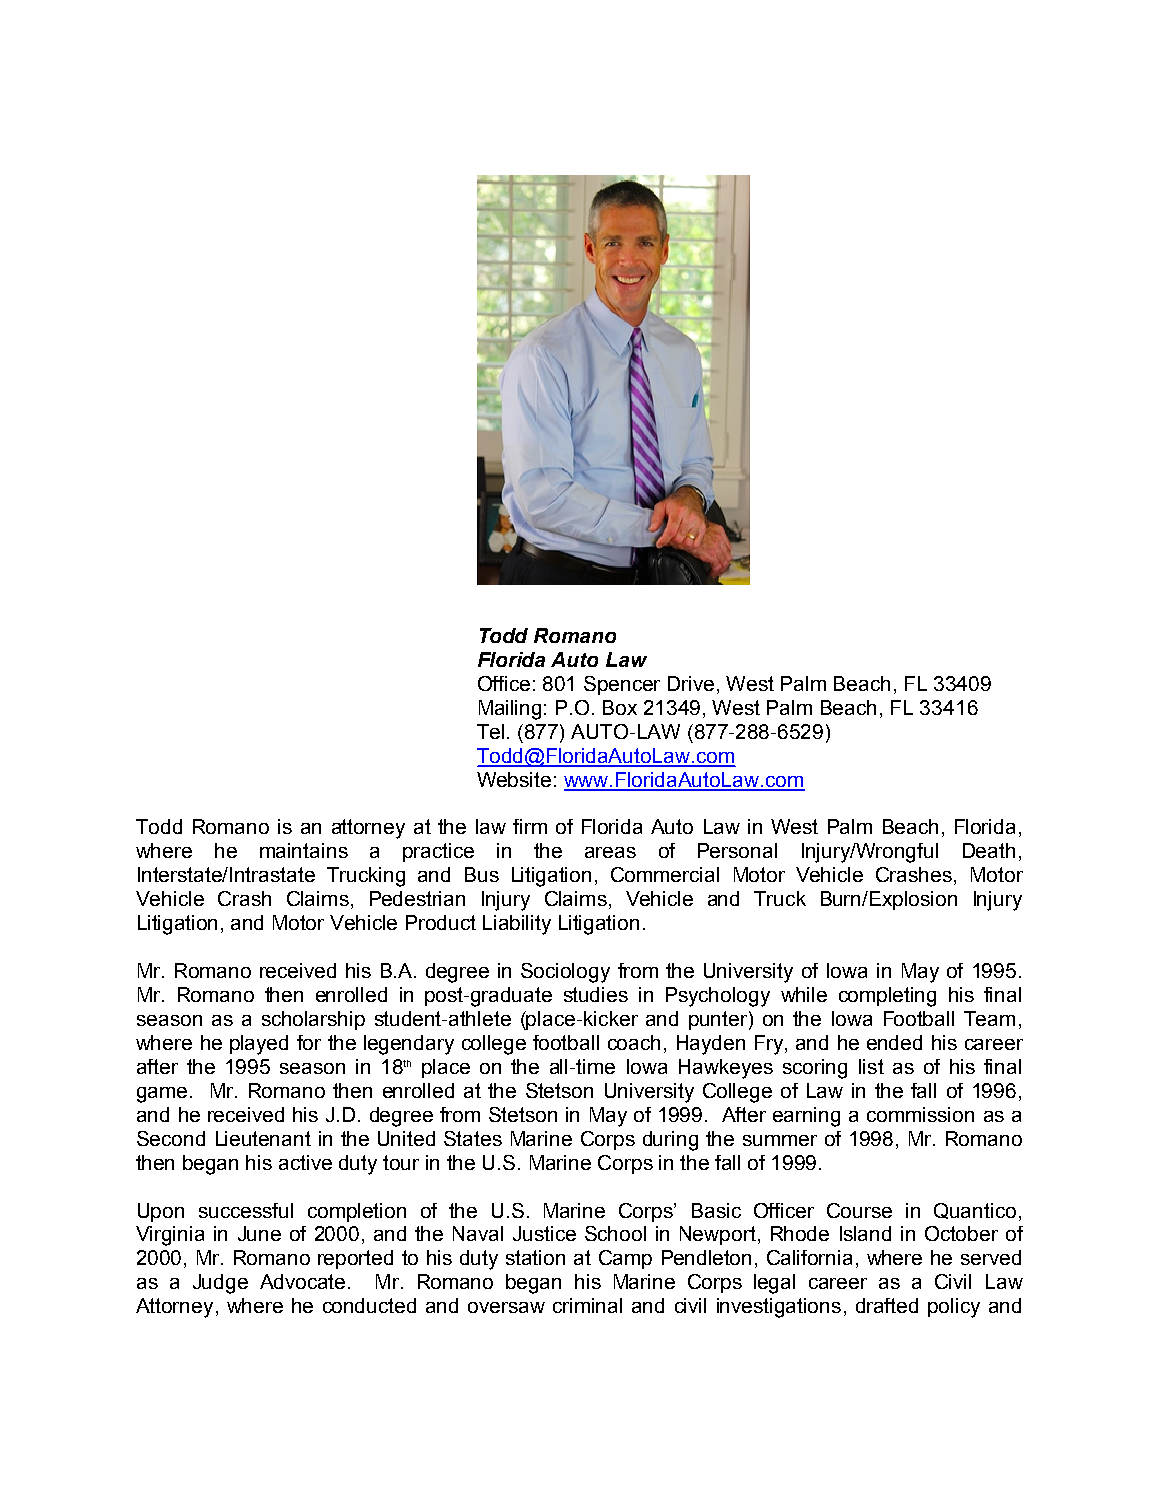 The image size is (1159, 1499). What do you see at coordinates (620, 707) in the page?
I see `Box` at bounding box center [620, 707].
